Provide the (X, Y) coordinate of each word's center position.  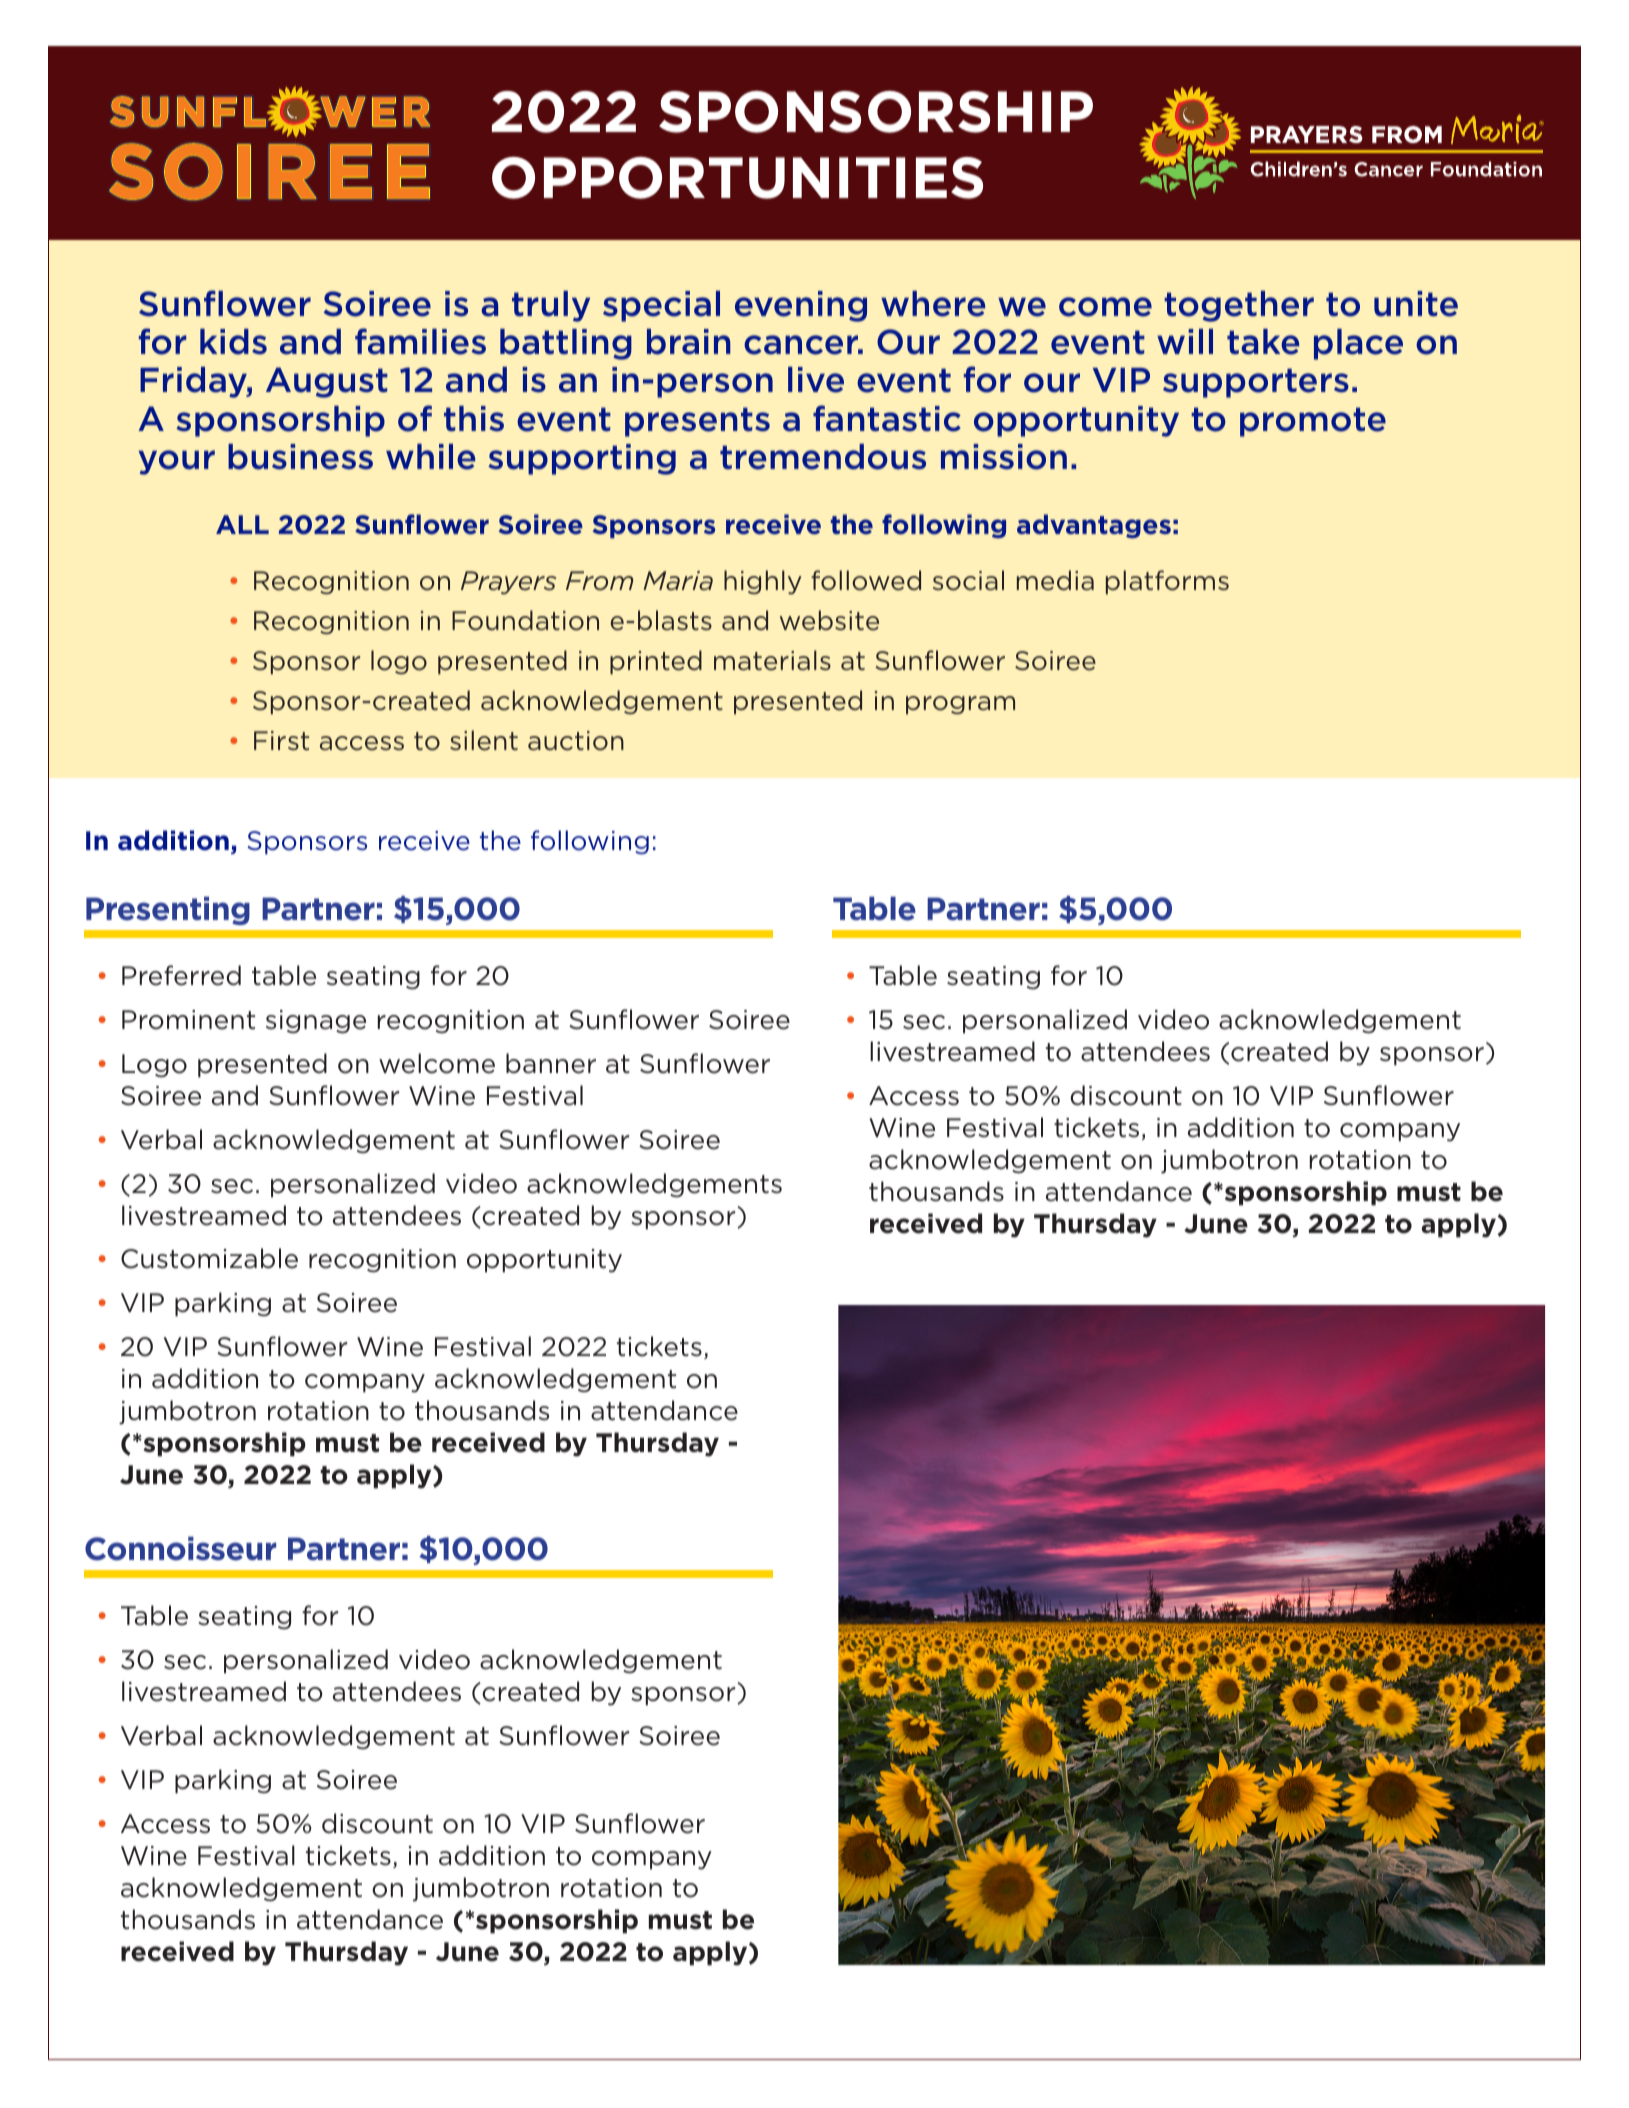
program (960, 705)
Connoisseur (180, 1548)
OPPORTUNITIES (737, 178)
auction (576, 741)
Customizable (209, 1258)
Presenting (168, 910)
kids (233, 342)
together (1239, 306)
